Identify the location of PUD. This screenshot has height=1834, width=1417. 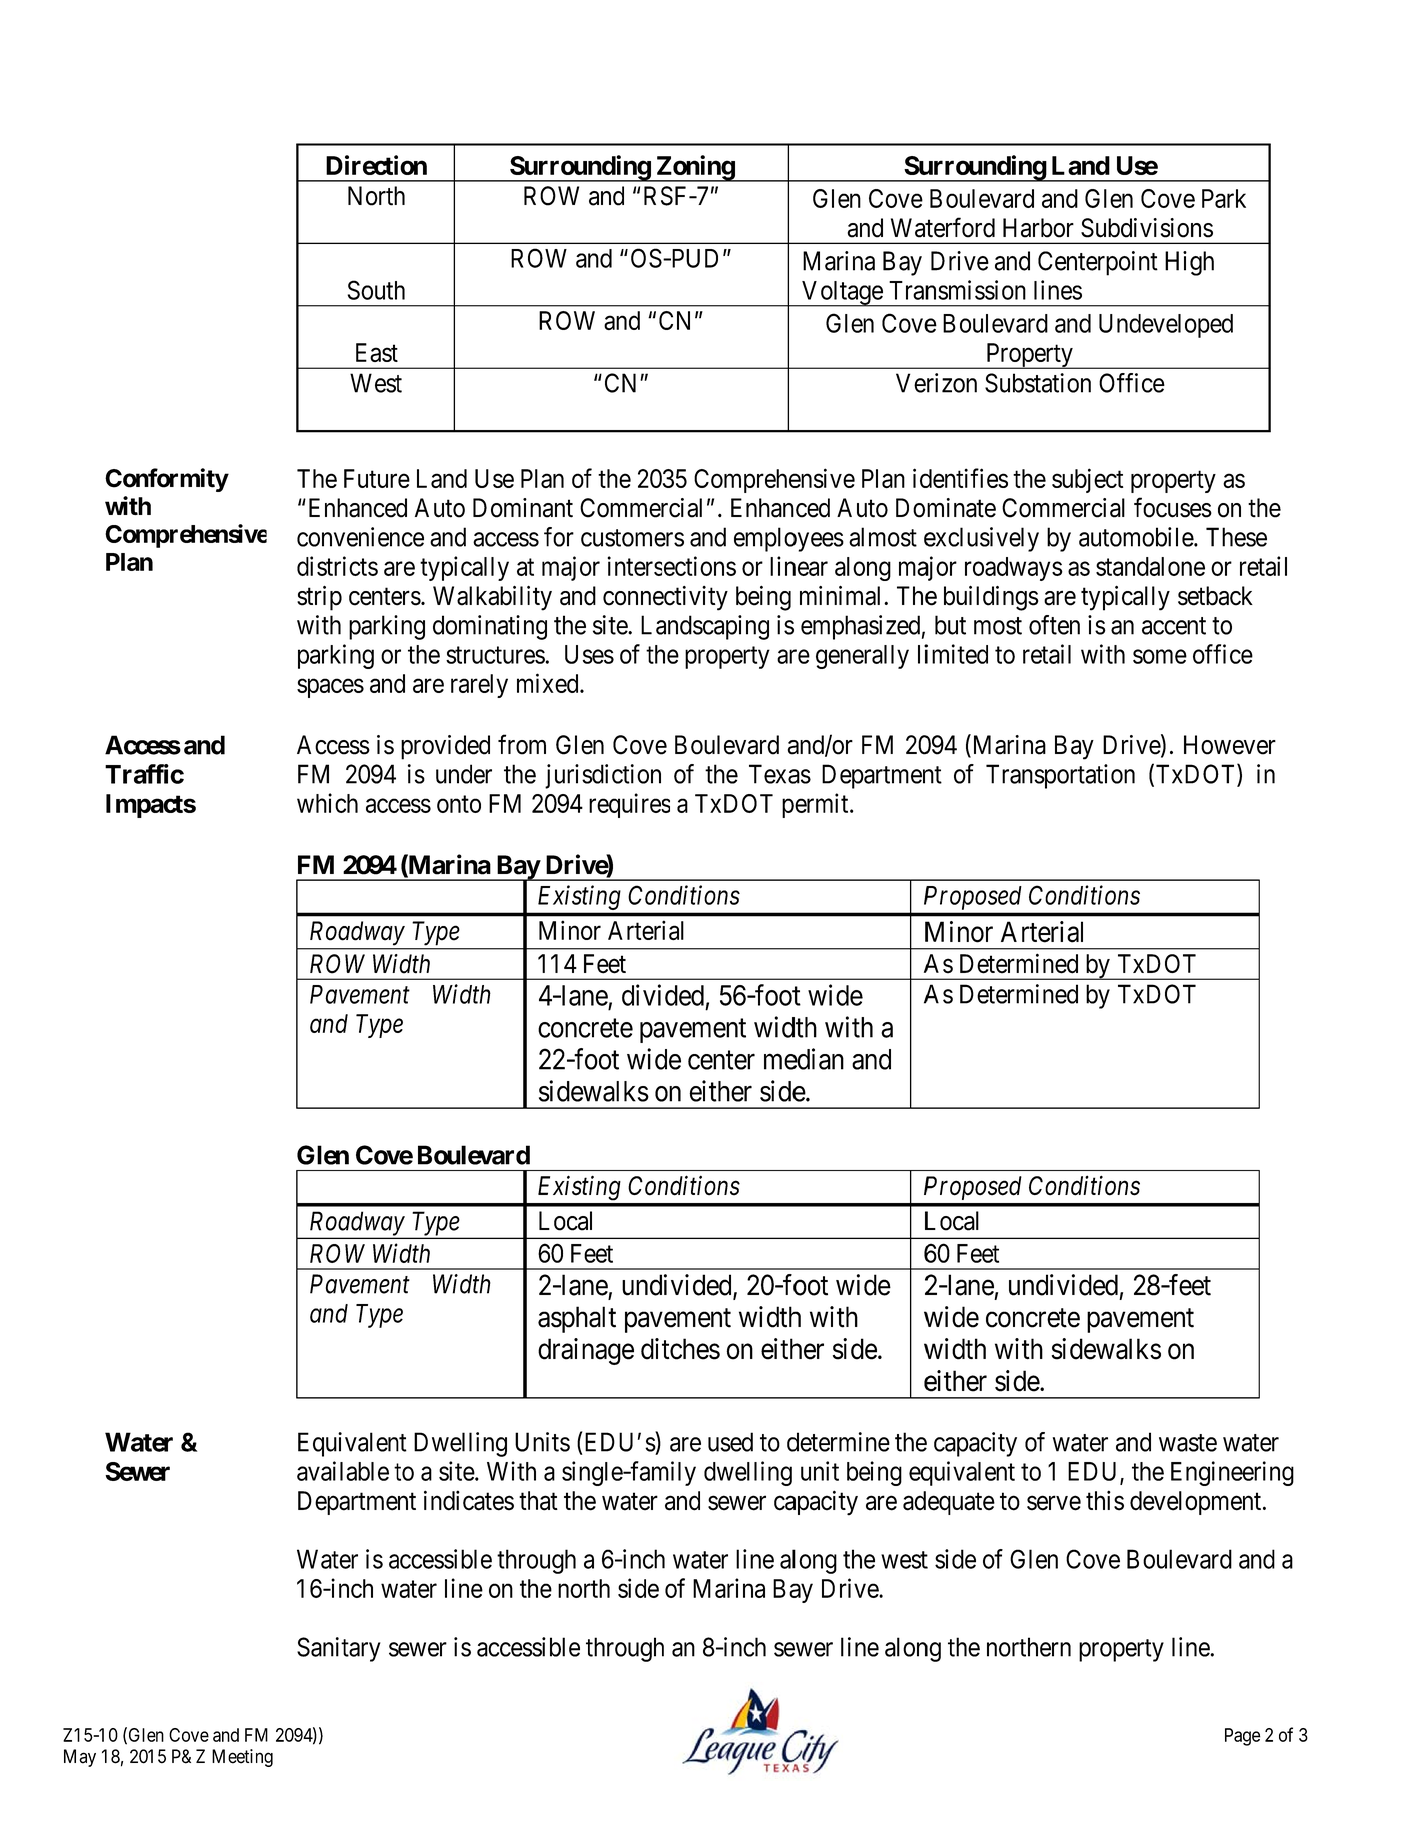
(693, 258).
